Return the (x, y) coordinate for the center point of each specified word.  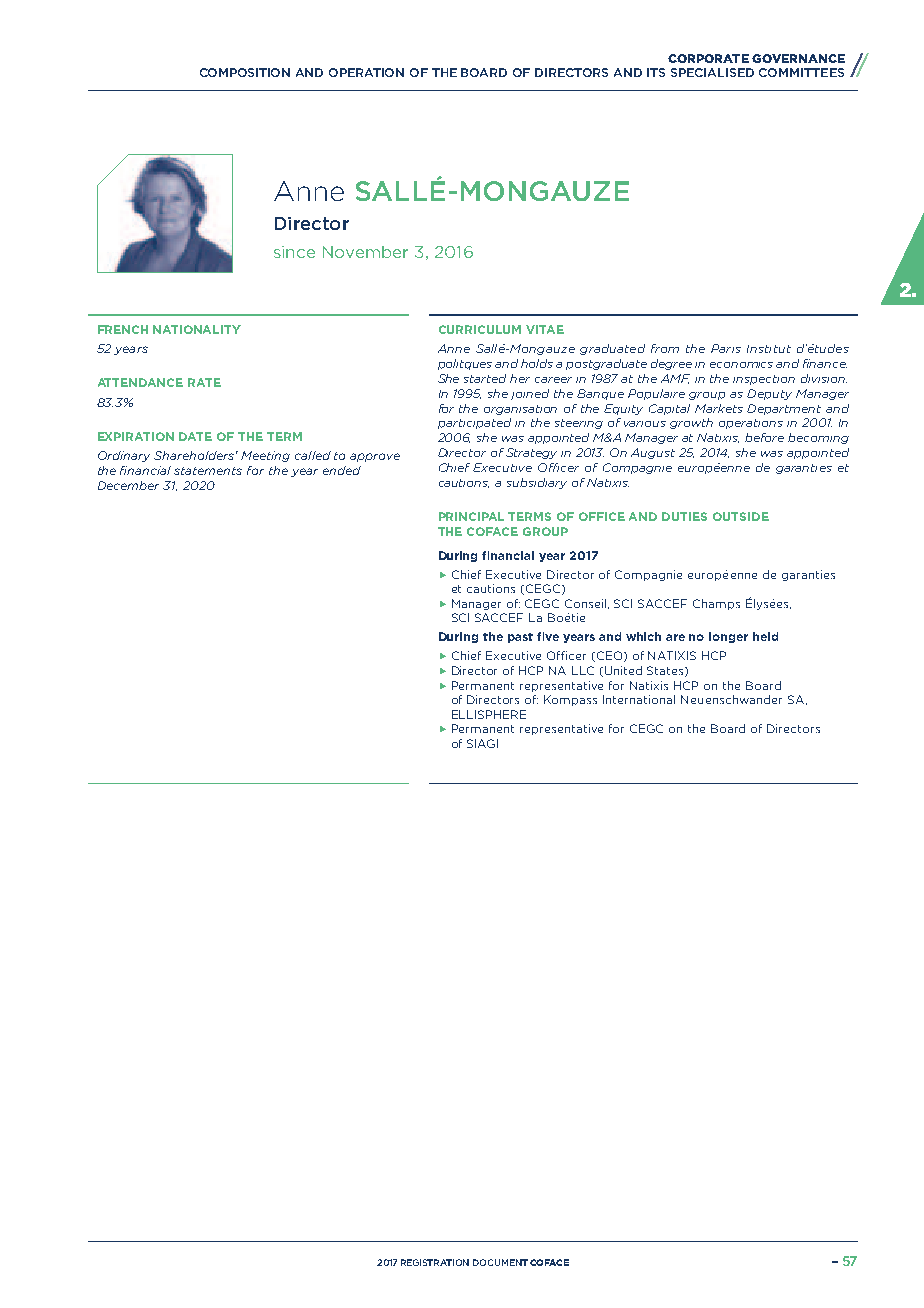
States (666, 671)
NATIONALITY (197, 329)
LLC (583, 670)
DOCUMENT (500, 1262)
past (520, 638)
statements (208, 471)
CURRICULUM (480, 329)
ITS (656, 72)
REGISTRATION (435, 1262)
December (128, 485)
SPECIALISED (712, 72)
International (639, 699)
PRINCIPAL (471, 516)
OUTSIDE (741, 516)
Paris (726, 348)
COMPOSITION (245, 72)
